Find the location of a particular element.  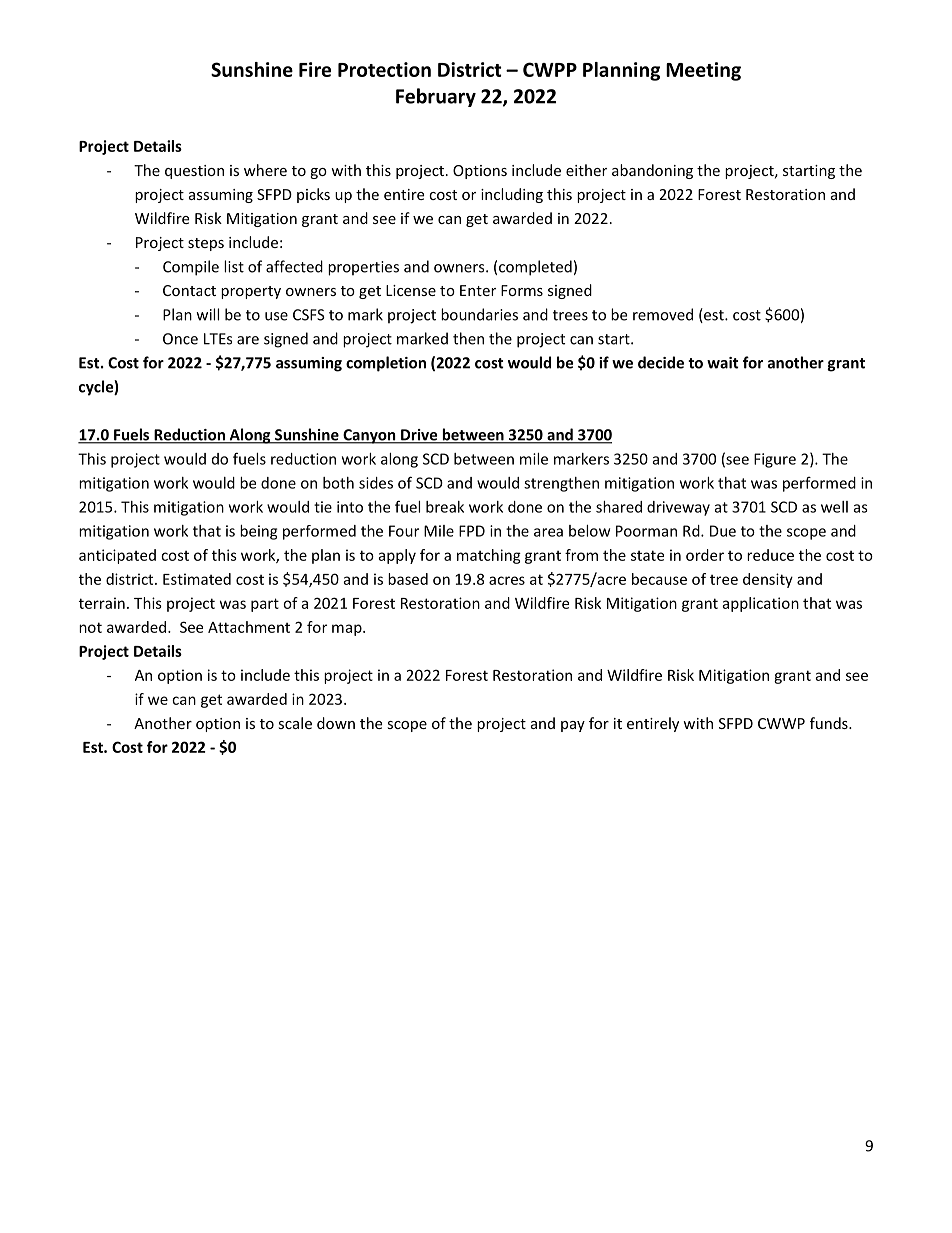

removed is located at coordinates (663, 314).
